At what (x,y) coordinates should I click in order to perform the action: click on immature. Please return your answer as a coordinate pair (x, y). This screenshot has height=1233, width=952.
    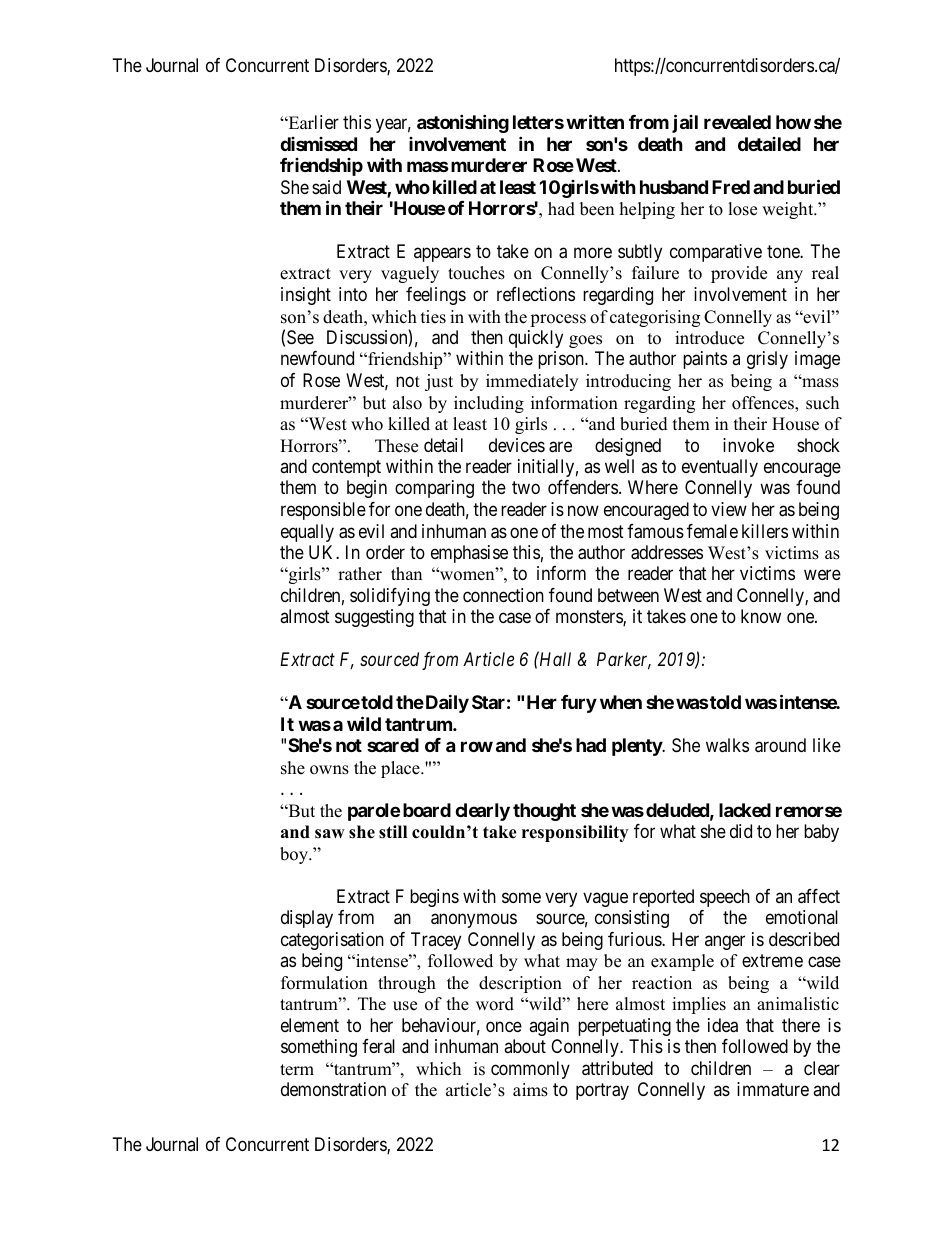
    Looking at the image, I should click on (773, 1089).
